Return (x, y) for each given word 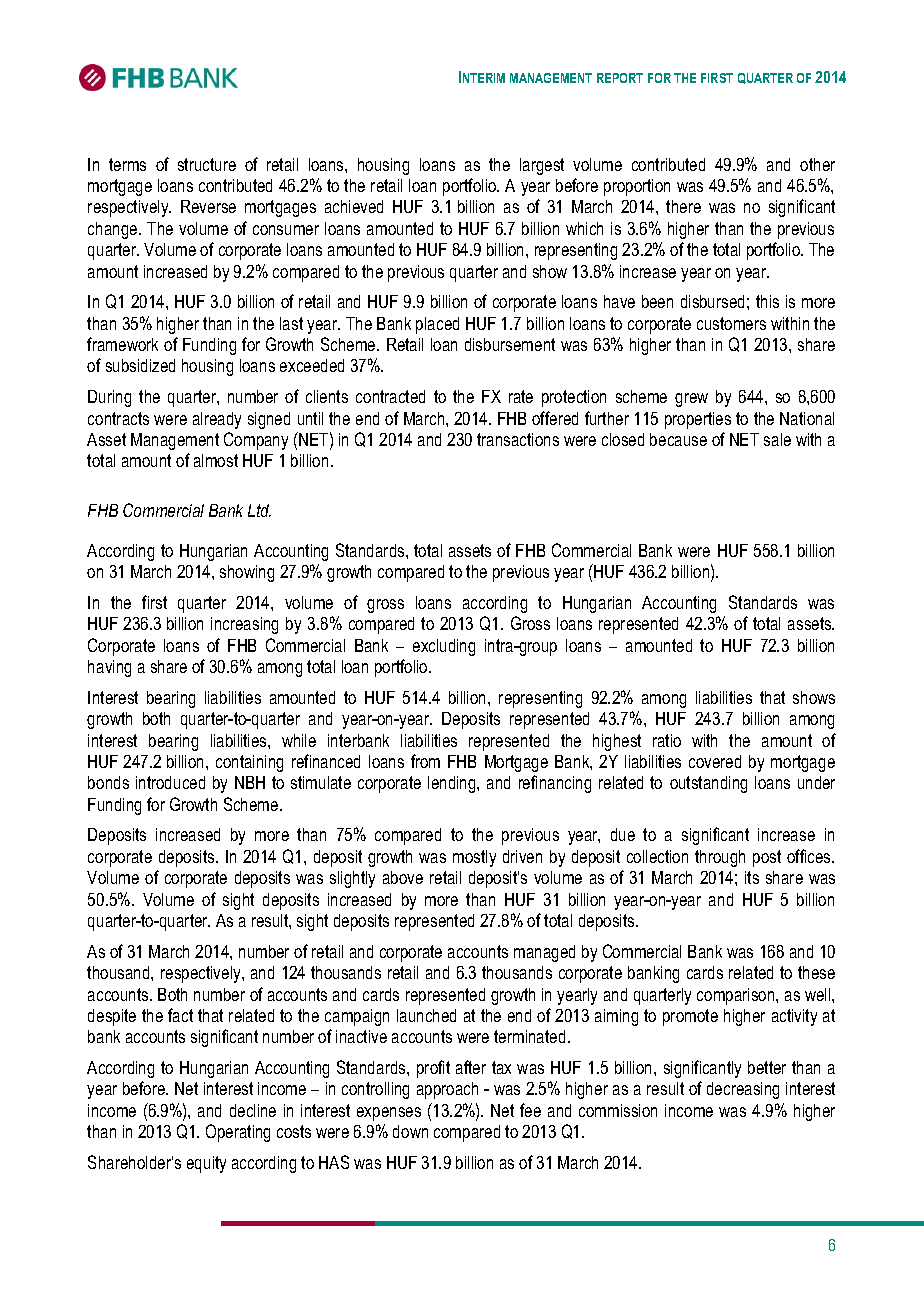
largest (542, 166)
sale (777, 439)
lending (453, 784)
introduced (170, 782)
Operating (238, 1133)
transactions (518, 439)
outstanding (708, 784)
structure (207, 164)
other (817, 164)
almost (216, 460)
